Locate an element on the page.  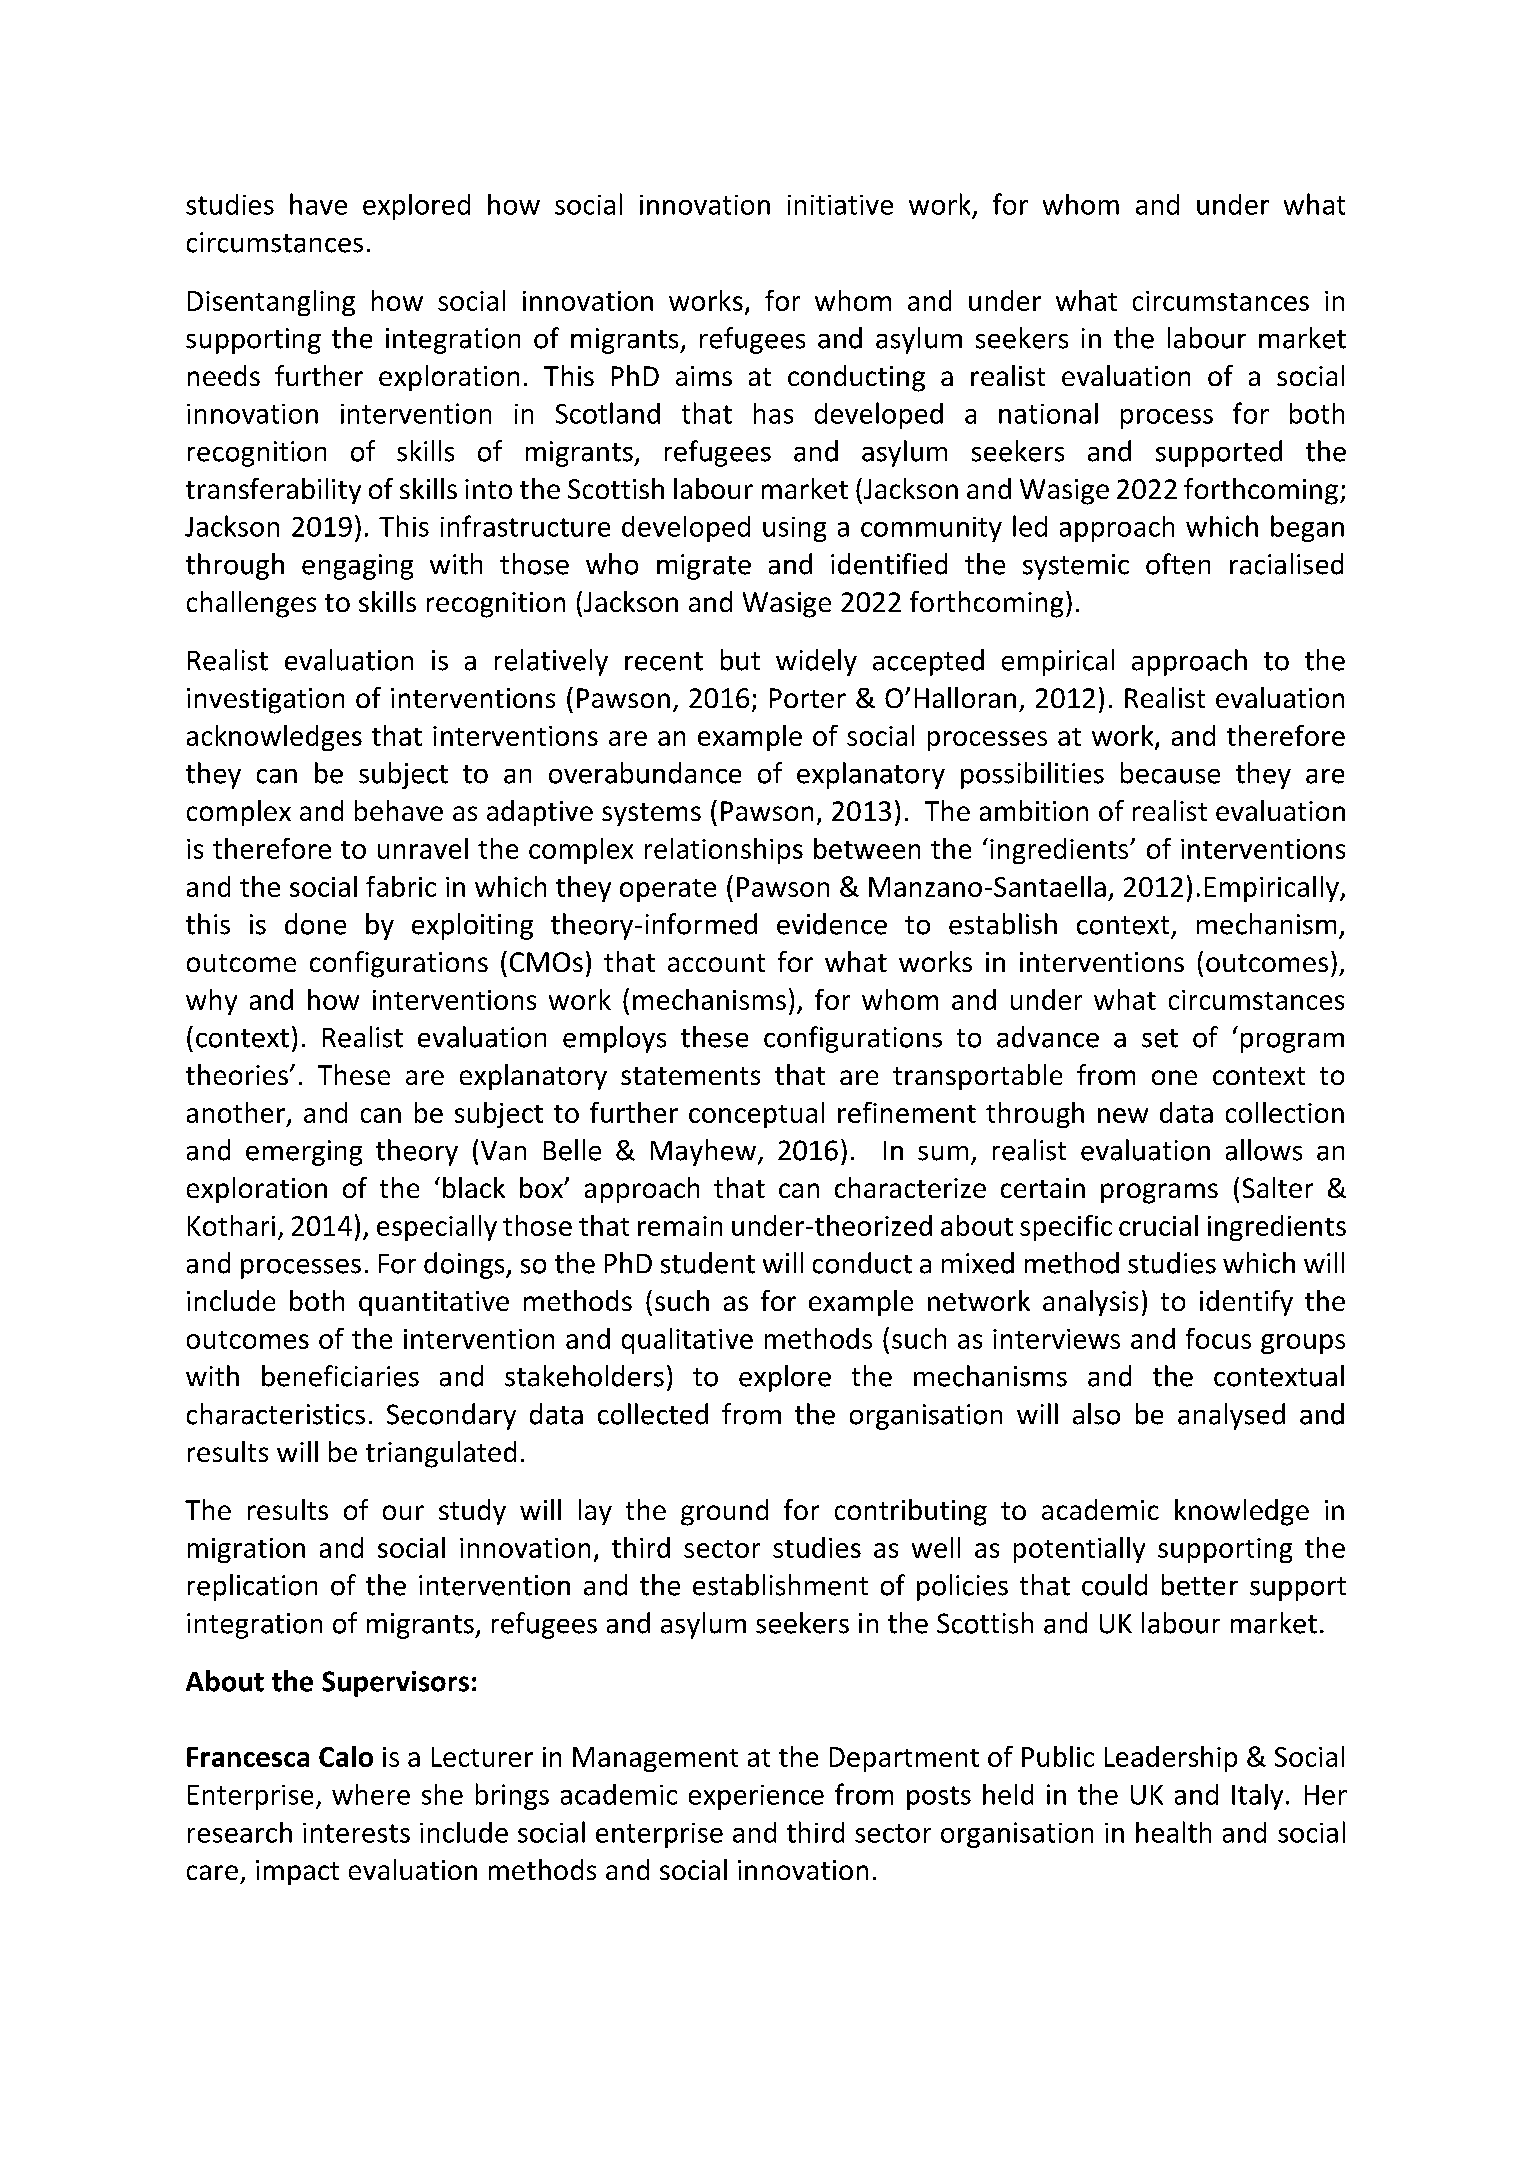
theories is located at coordinates (237, 1074).
